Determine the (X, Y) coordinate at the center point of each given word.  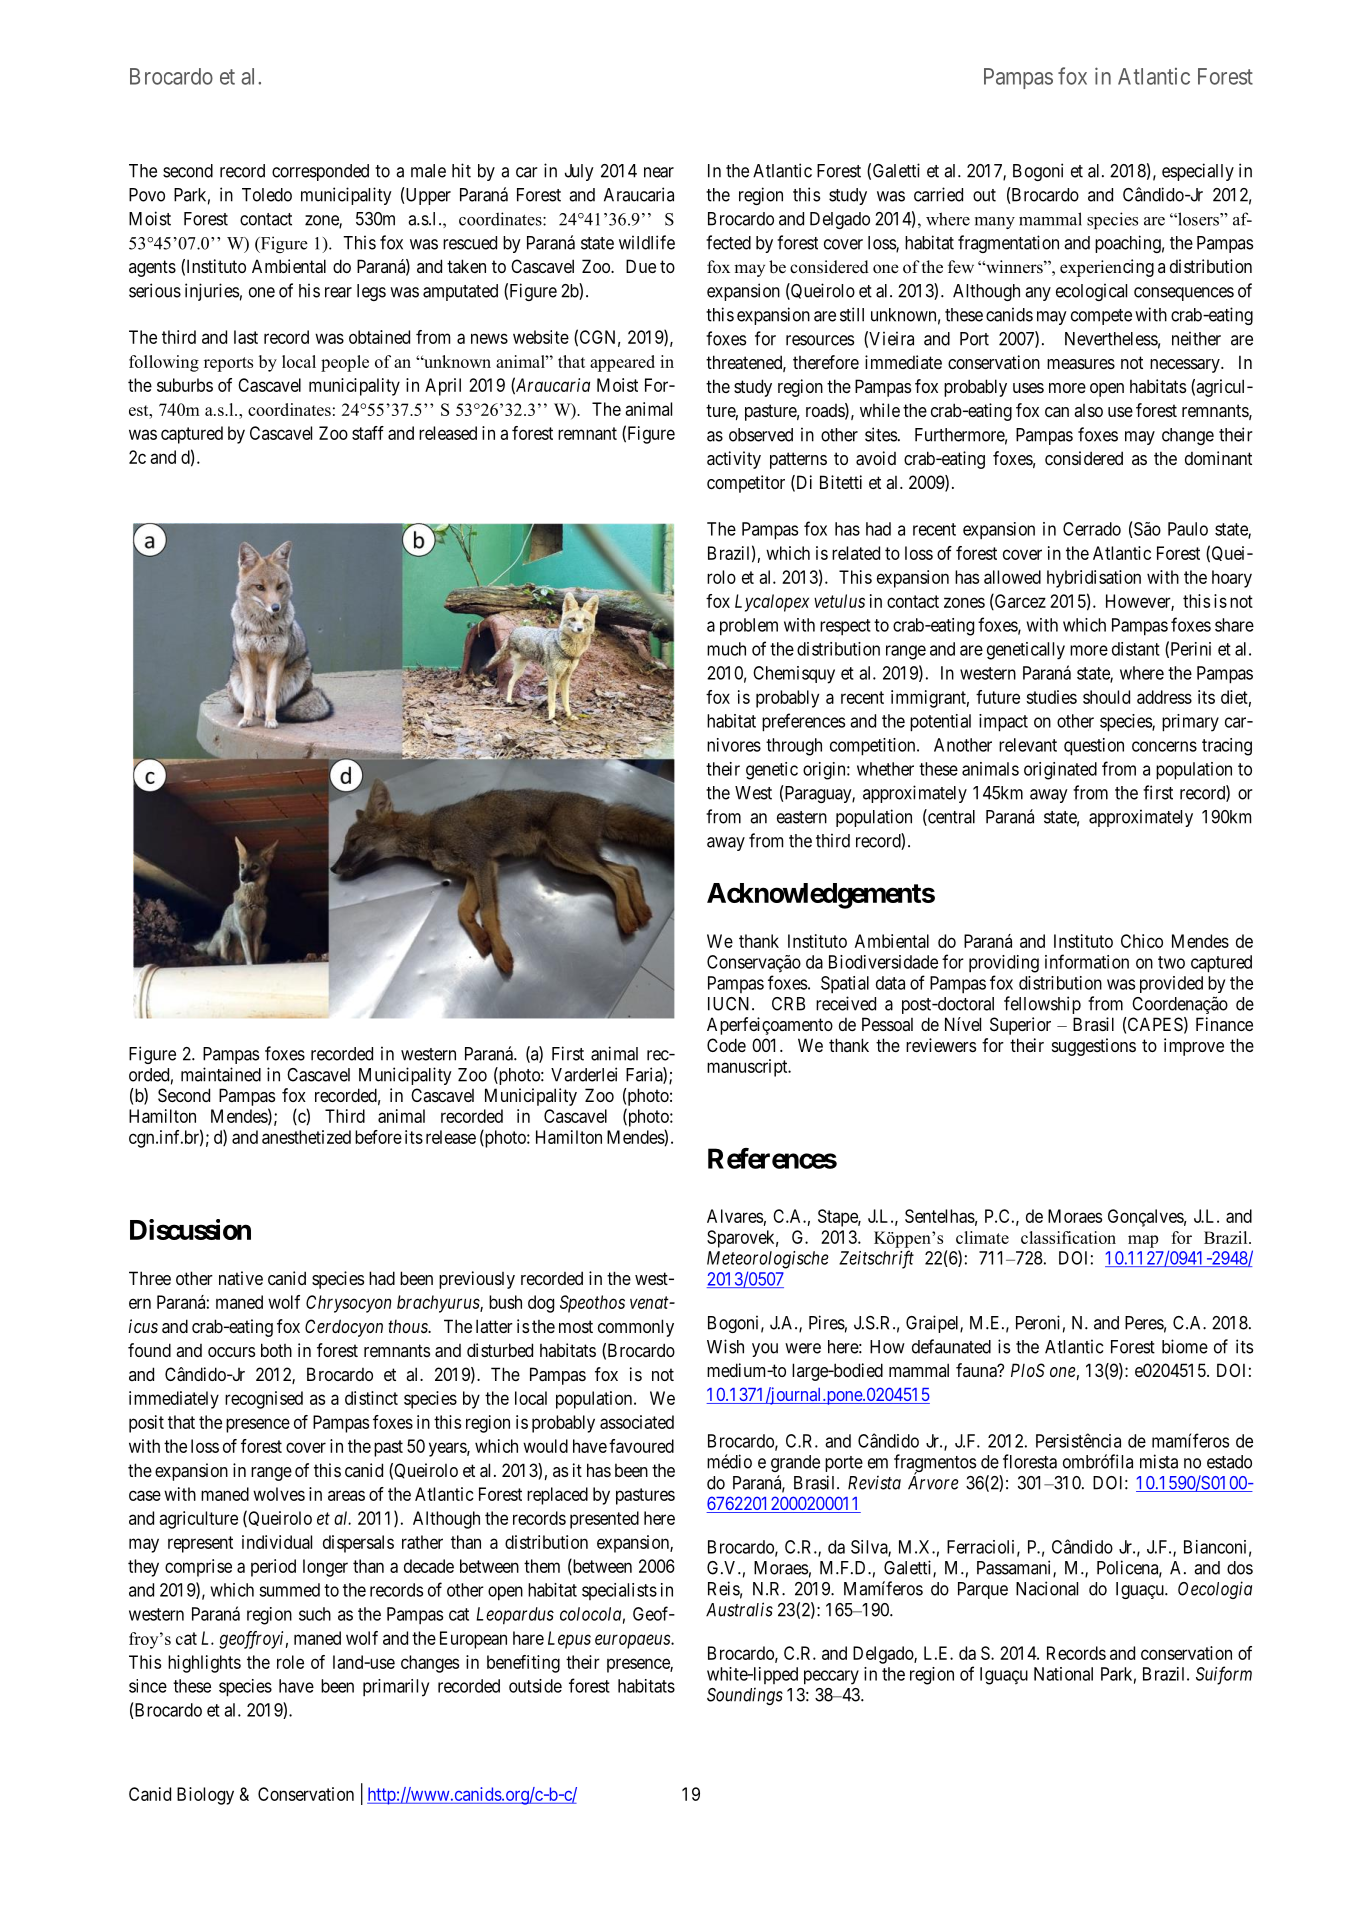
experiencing (1107, 268)
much (726, 649)
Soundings (745, 1696)
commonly (636, 1328)
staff (368, 433)
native (241, 1278)
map (1143, 1241)
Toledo (267, 195)
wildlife (647, 242)
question (1094, 747)
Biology (205, 1796)
